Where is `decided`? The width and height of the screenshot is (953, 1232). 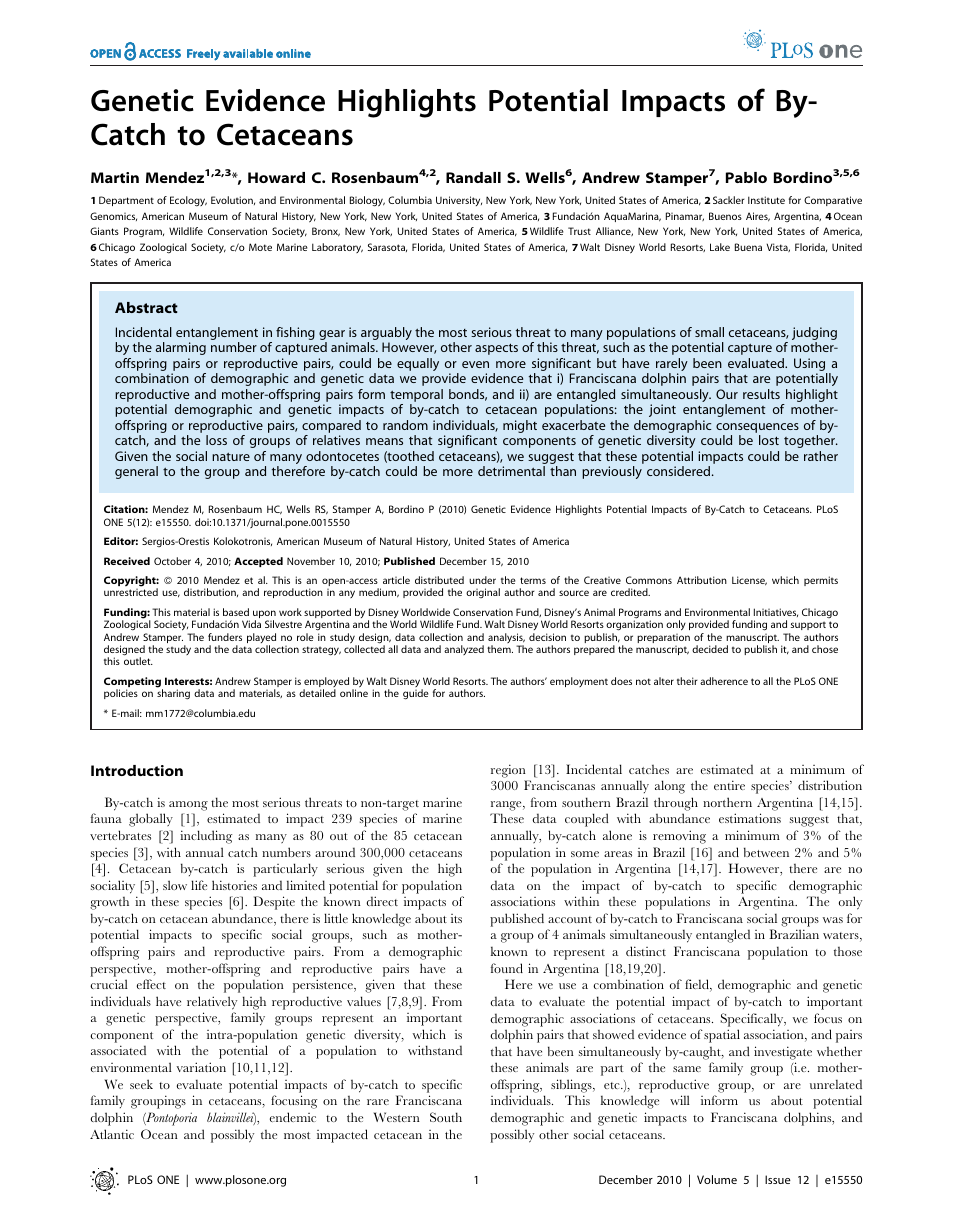
decided is located at coordinates (710, 649).
